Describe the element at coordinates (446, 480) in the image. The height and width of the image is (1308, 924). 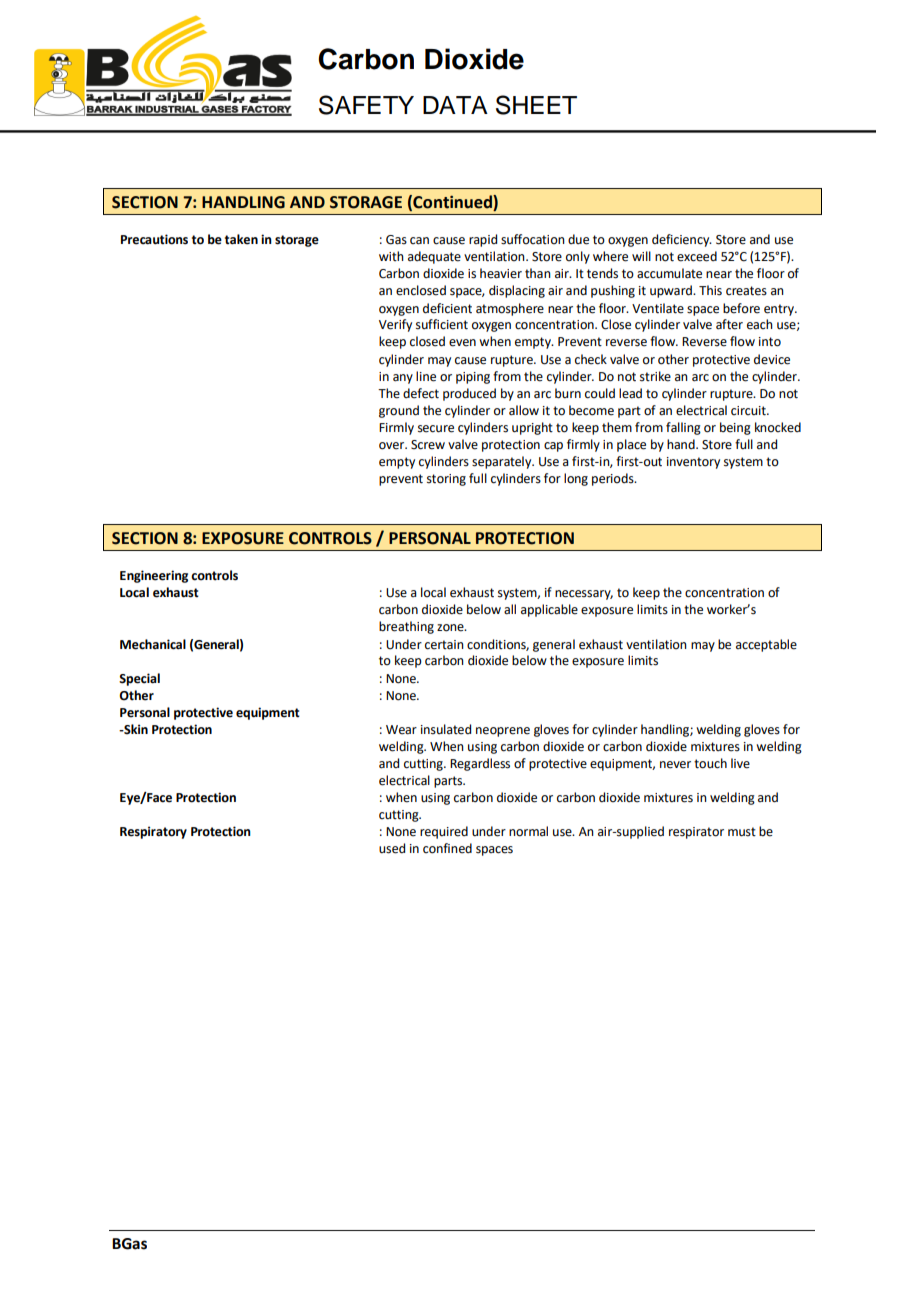
I see `storing` at that location.
